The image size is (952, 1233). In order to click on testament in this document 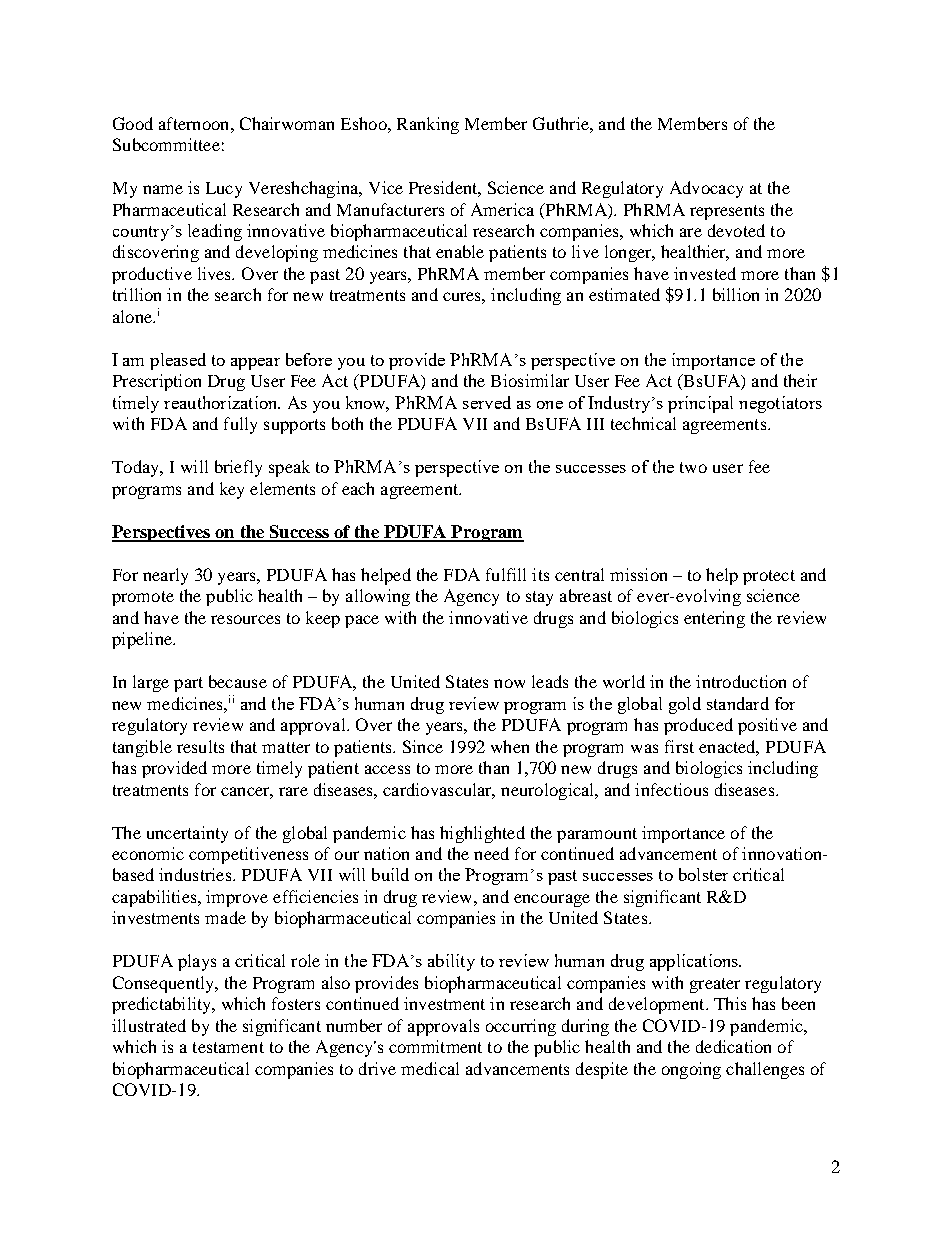, I will do `click(228, 1047)`.
